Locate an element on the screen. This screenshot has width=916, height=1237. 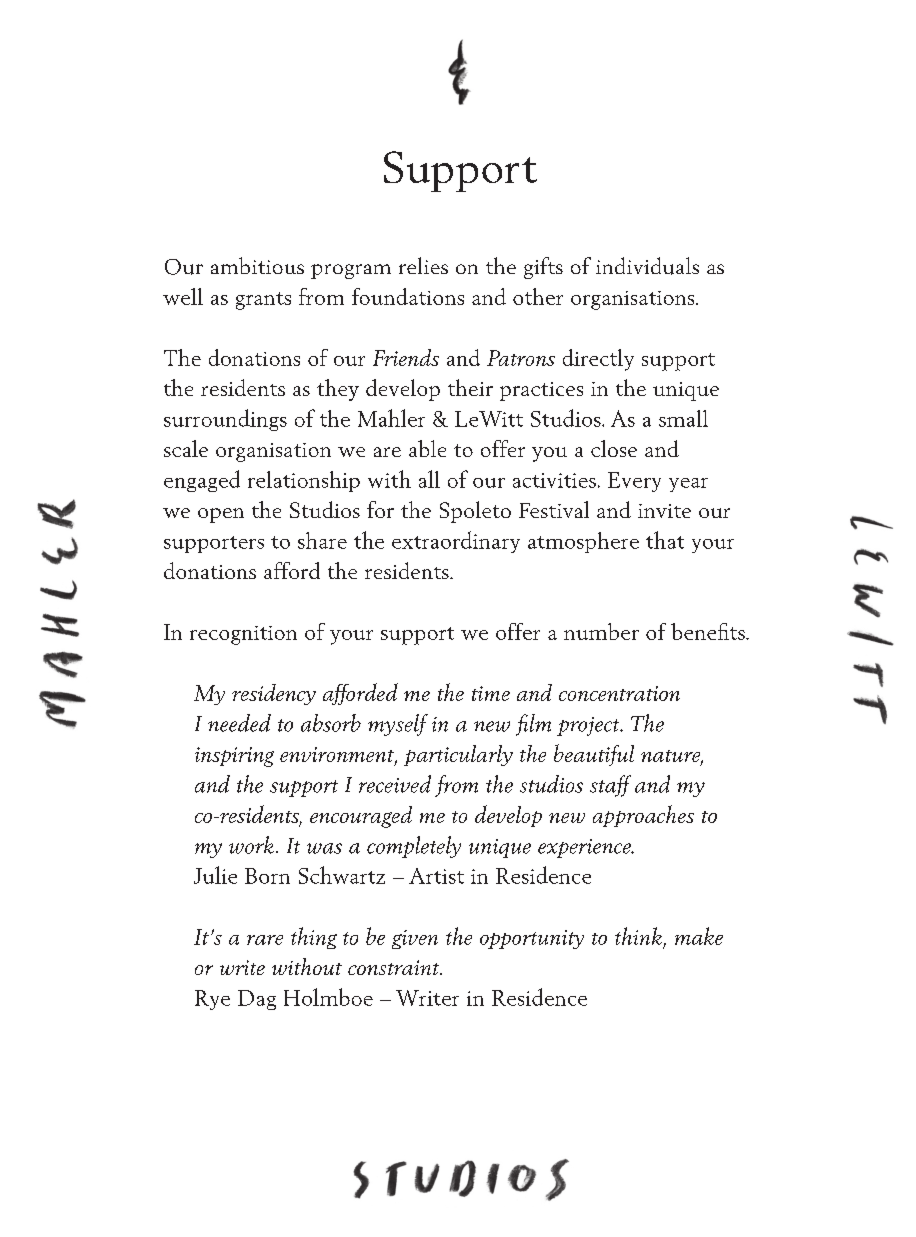
surroundings is located at coordinates (225, 420).
